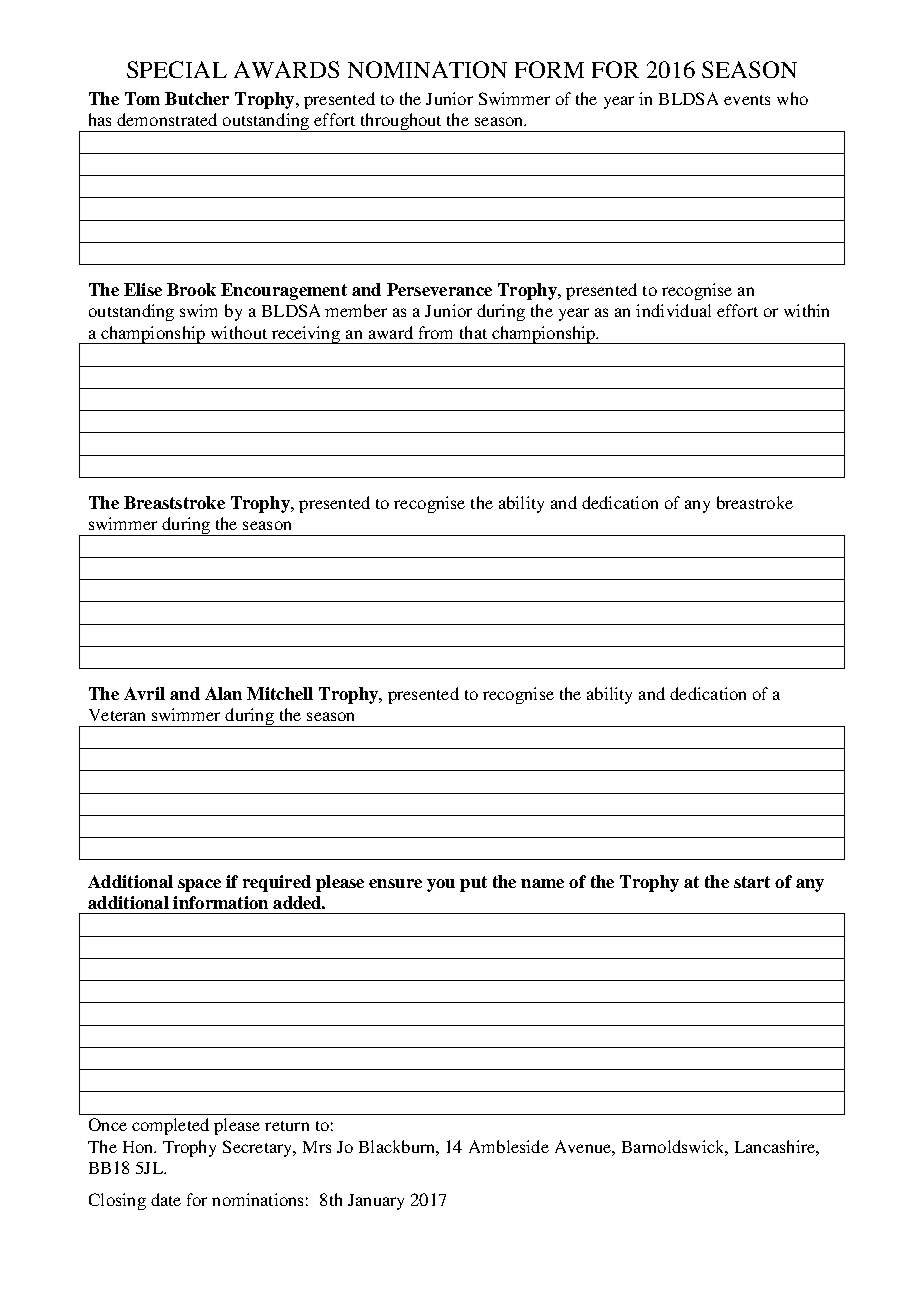 The image size is (924, 1308). What do you see at coordinates (673, 310) in the document?
I see `individual` at bounding box center [673, 310].
